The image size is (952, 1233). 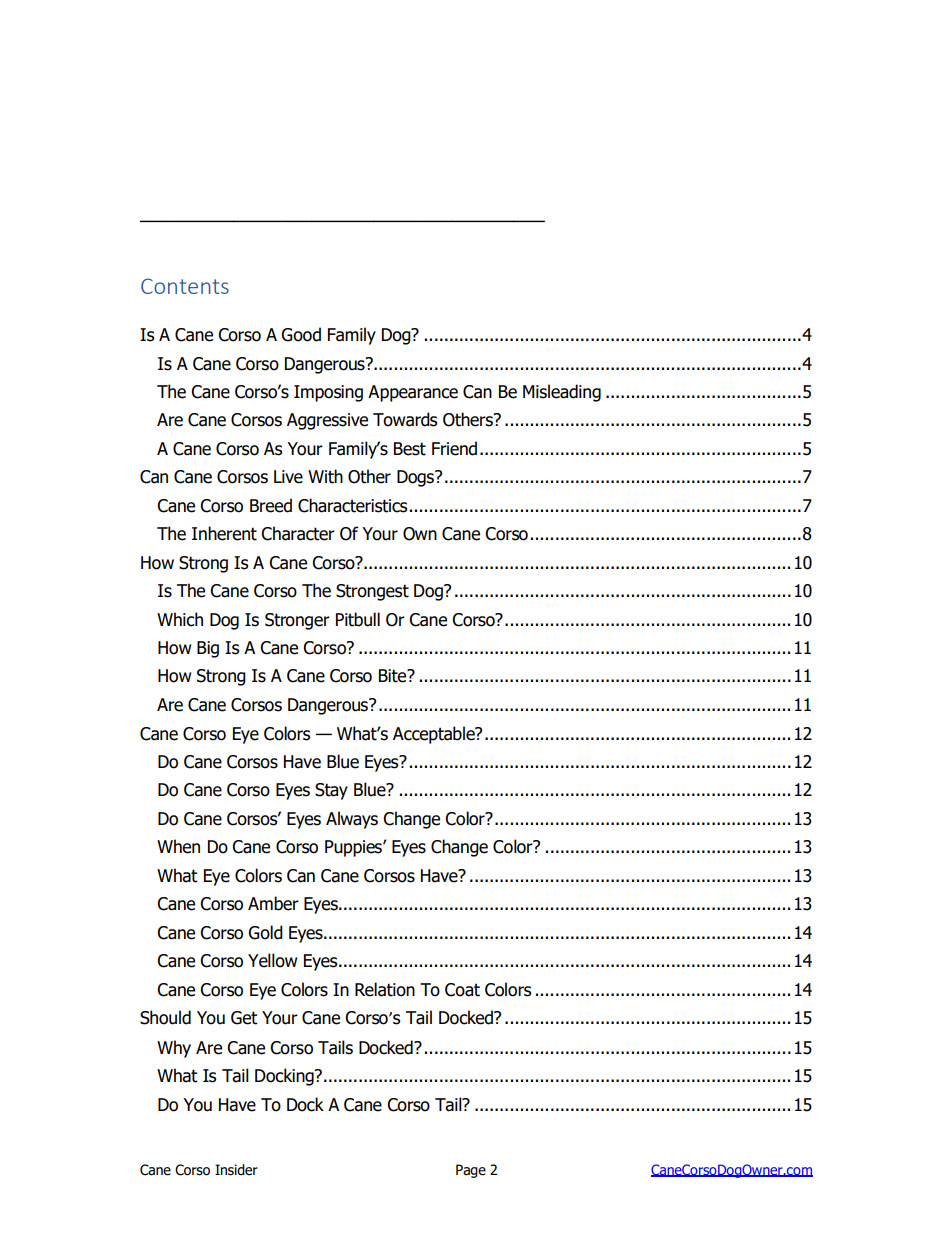 What do you see at coordinates (185, 286) in the screenshot?
I see `Contents` at bounding box center [185, 286].
